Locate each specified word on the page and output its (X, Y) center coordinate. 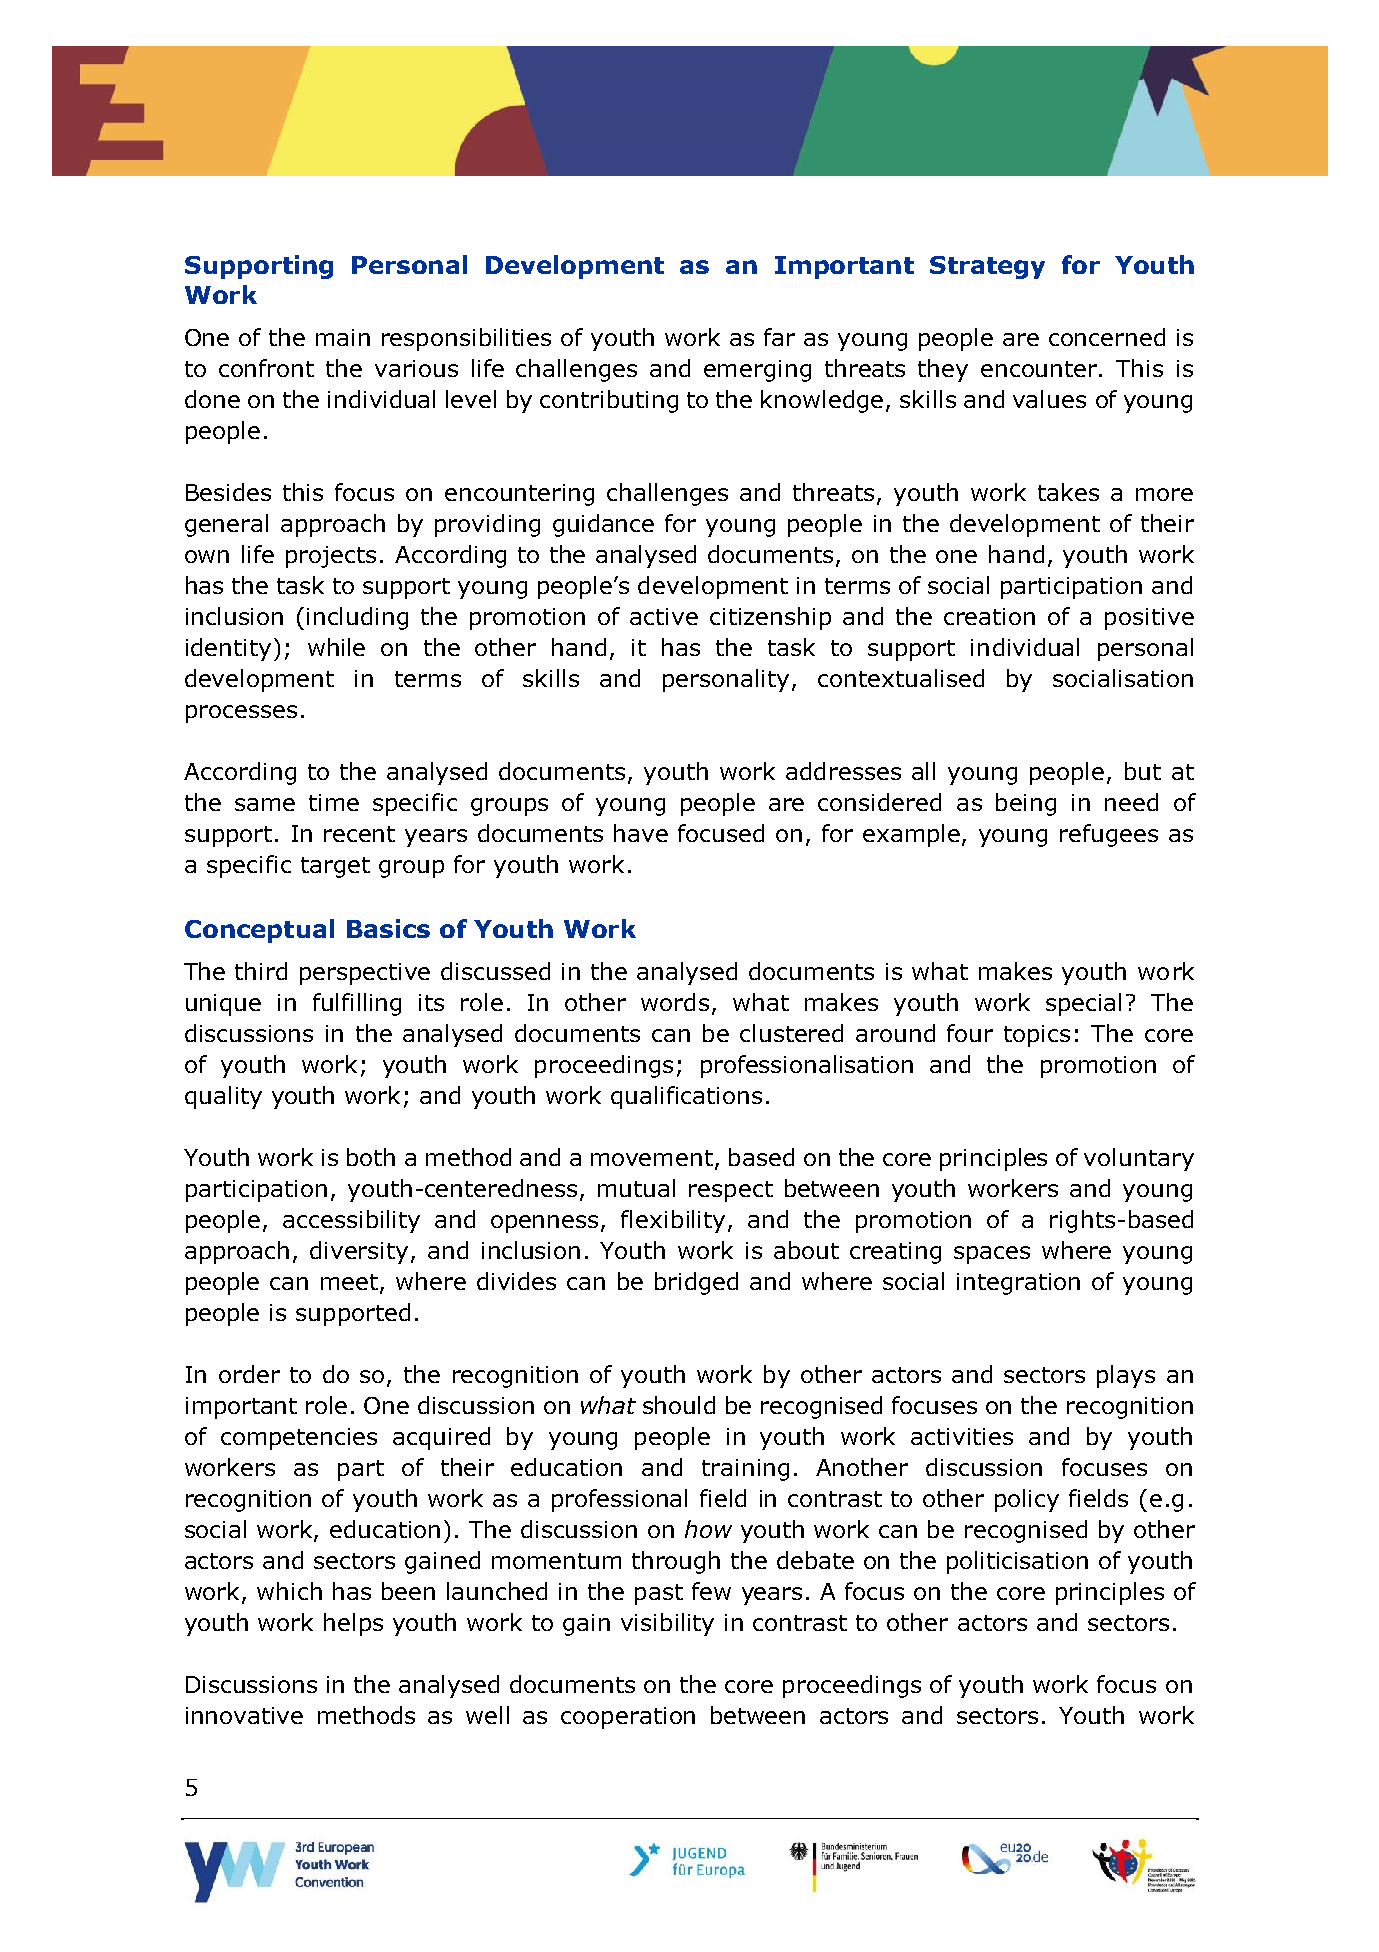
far (779, 337)
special (1083, 1004)
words (675, 1002)
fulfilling (357, 1004)
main (343, 337)
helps (353, 1624)
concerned (1107, 337)
